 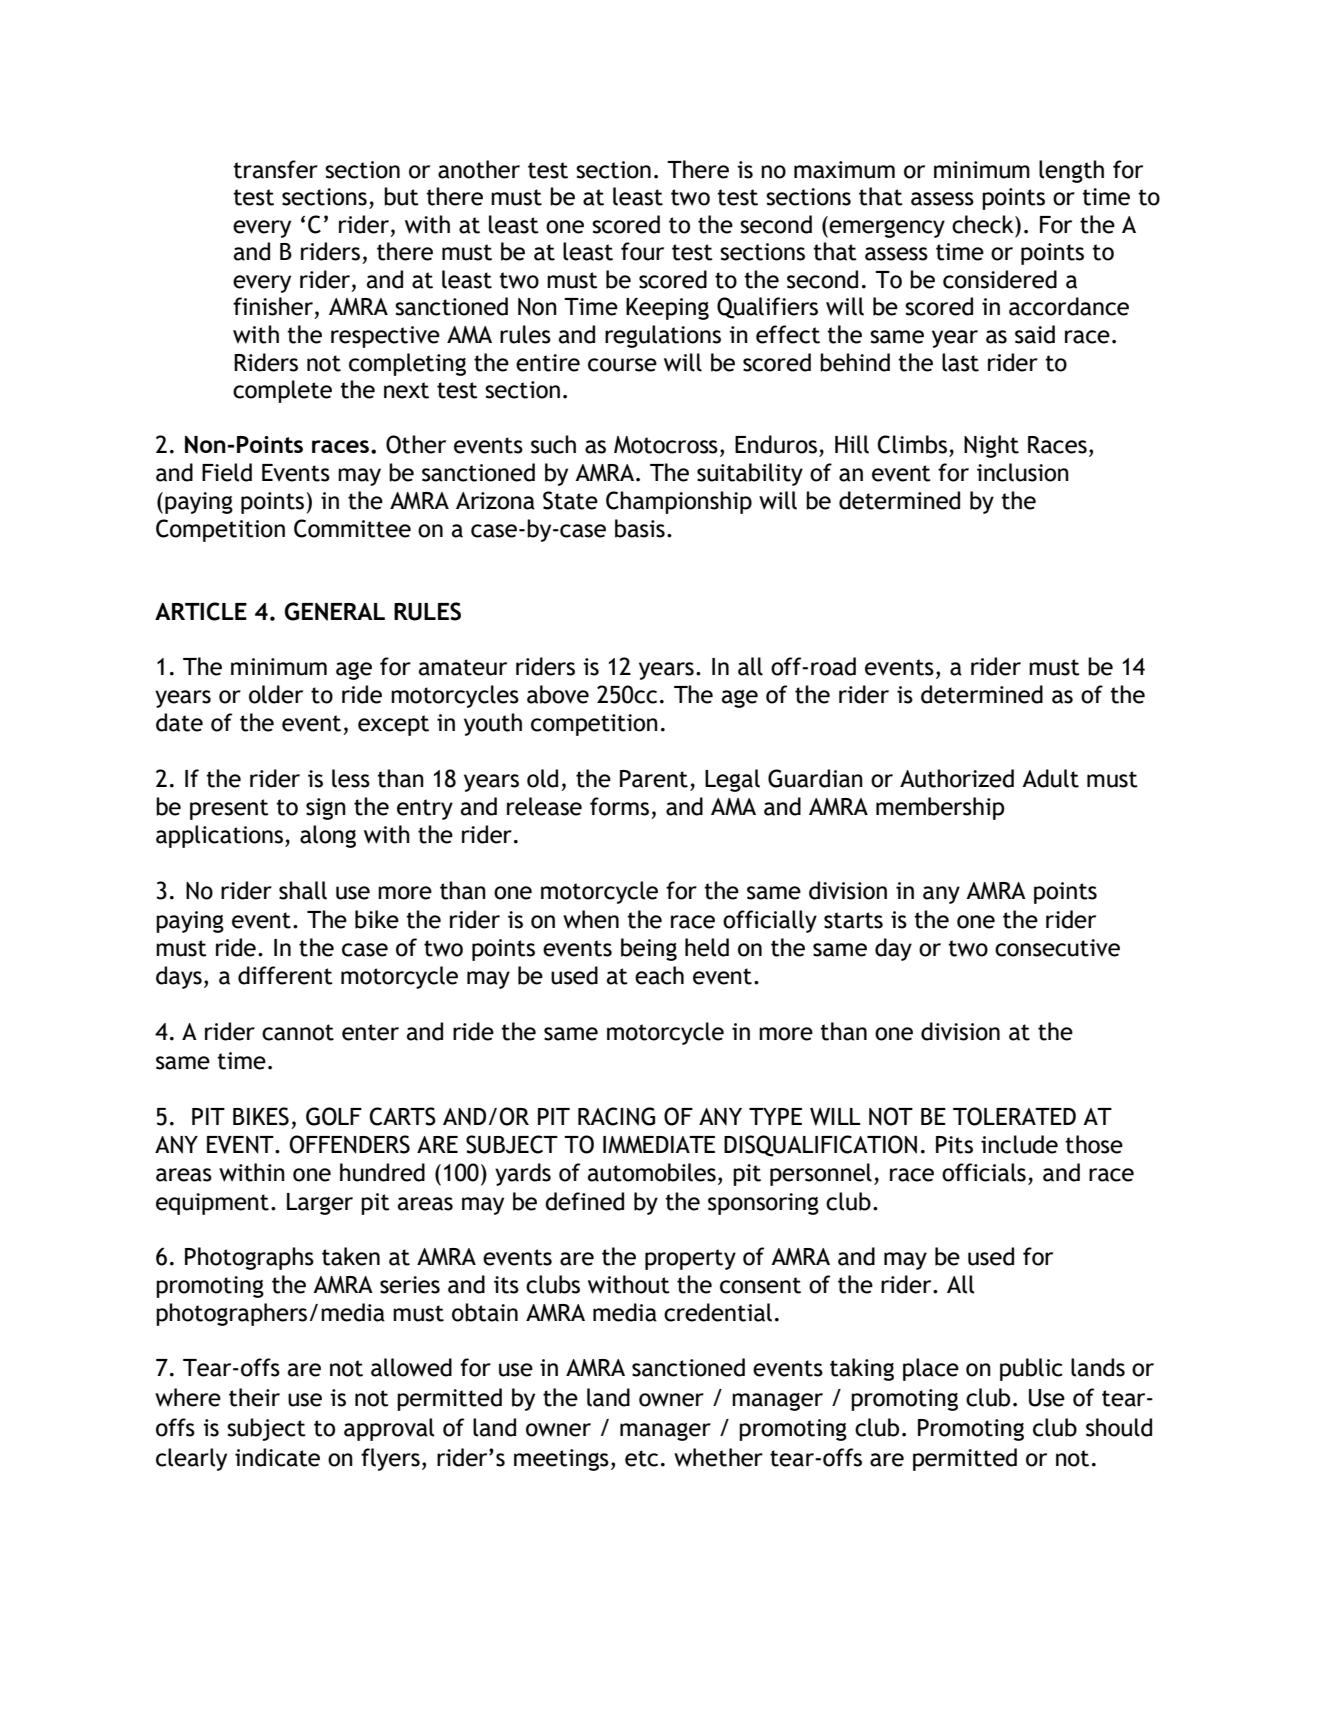 I want to click on four, so click(x=642, y=251).
